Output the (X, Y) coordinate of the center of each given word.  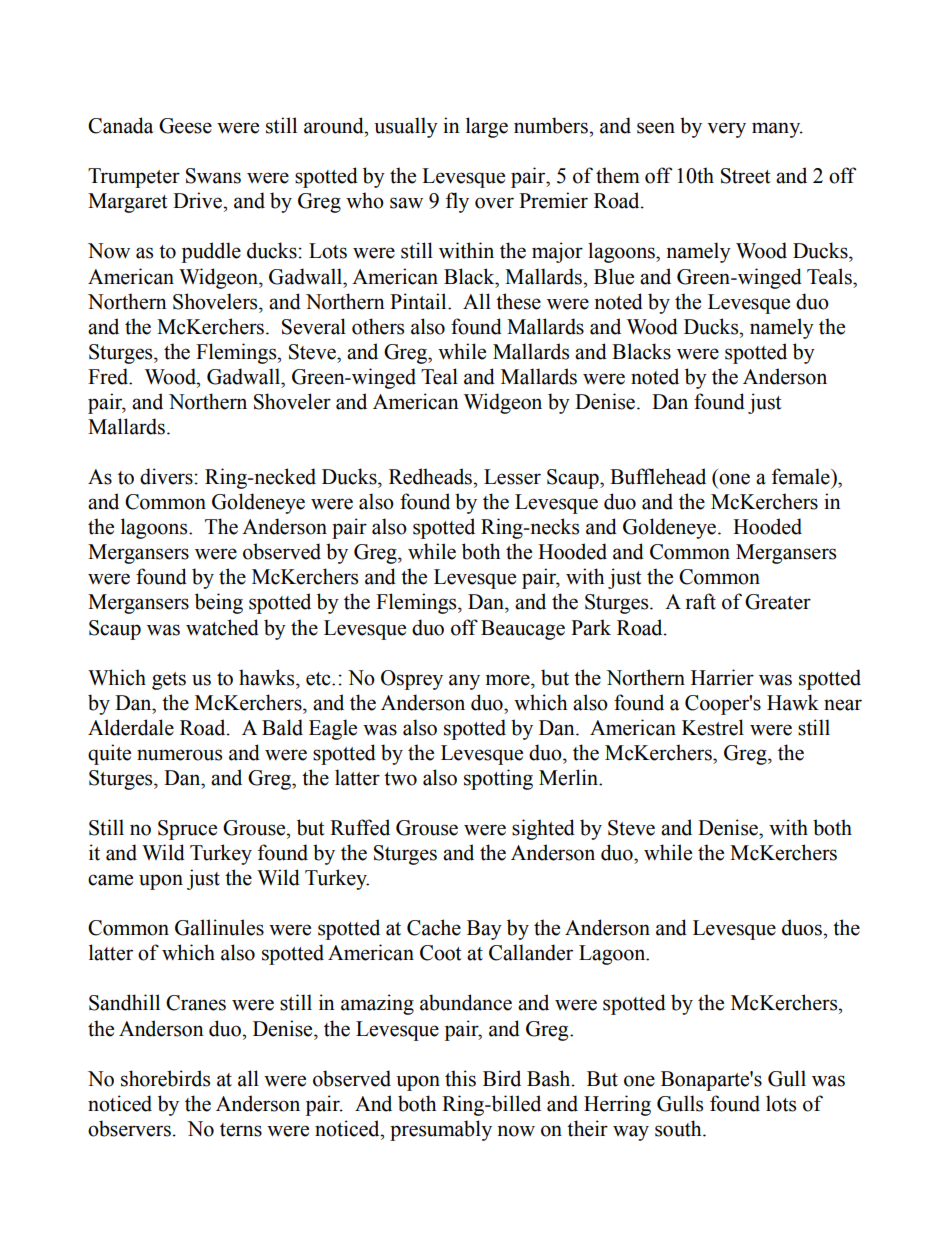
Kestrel (713, 727)
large (487, 127)
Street (746, 176)
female (802, 476)
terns (241, 1130)
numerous (179, 755)
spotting (498, 779)
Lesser (512, 477)
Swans (213, 176)
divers (166, 476)
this (460, 1078)
